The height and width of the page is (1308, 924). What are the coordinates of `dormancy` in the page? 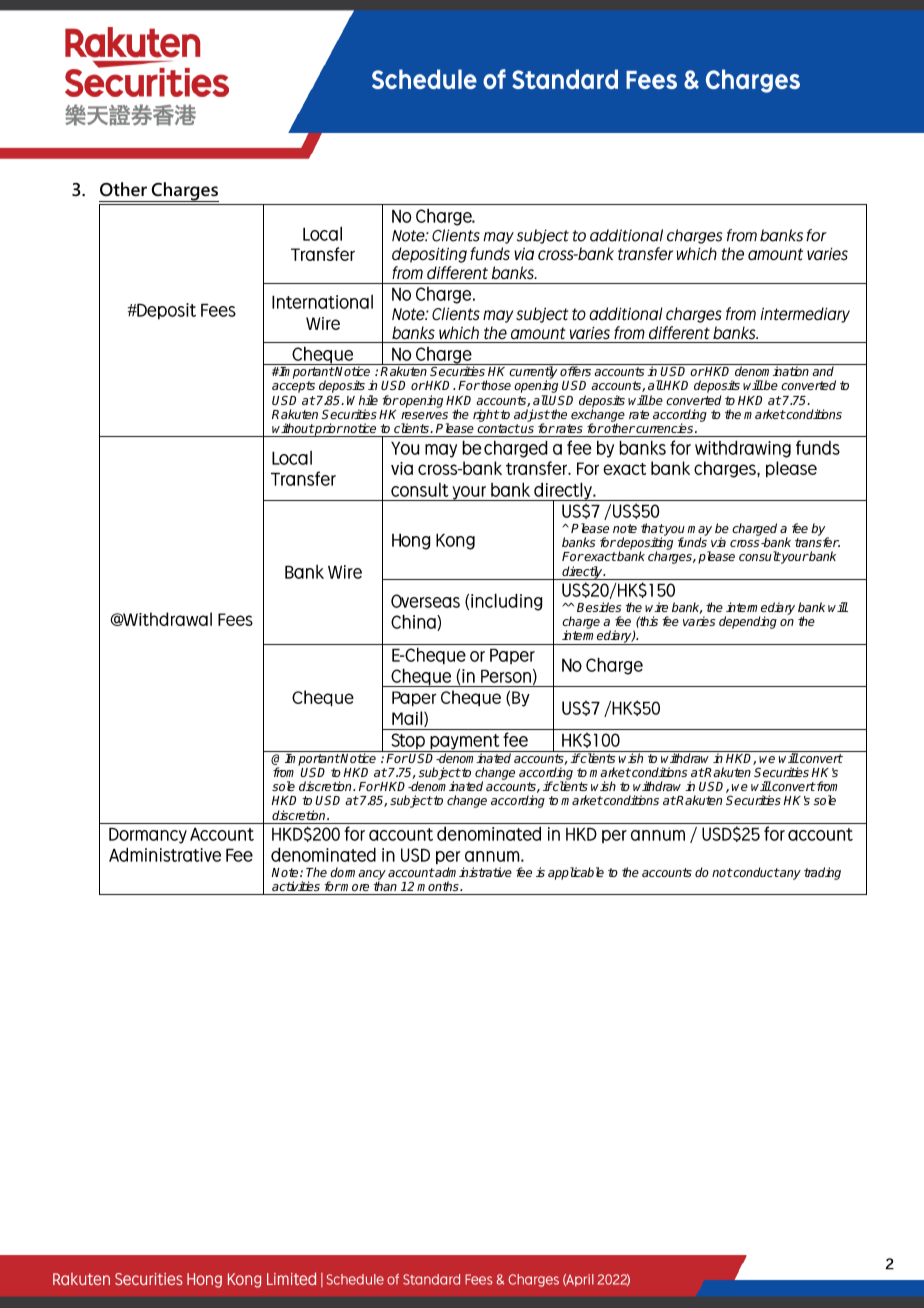 It's located at (357, 874).
